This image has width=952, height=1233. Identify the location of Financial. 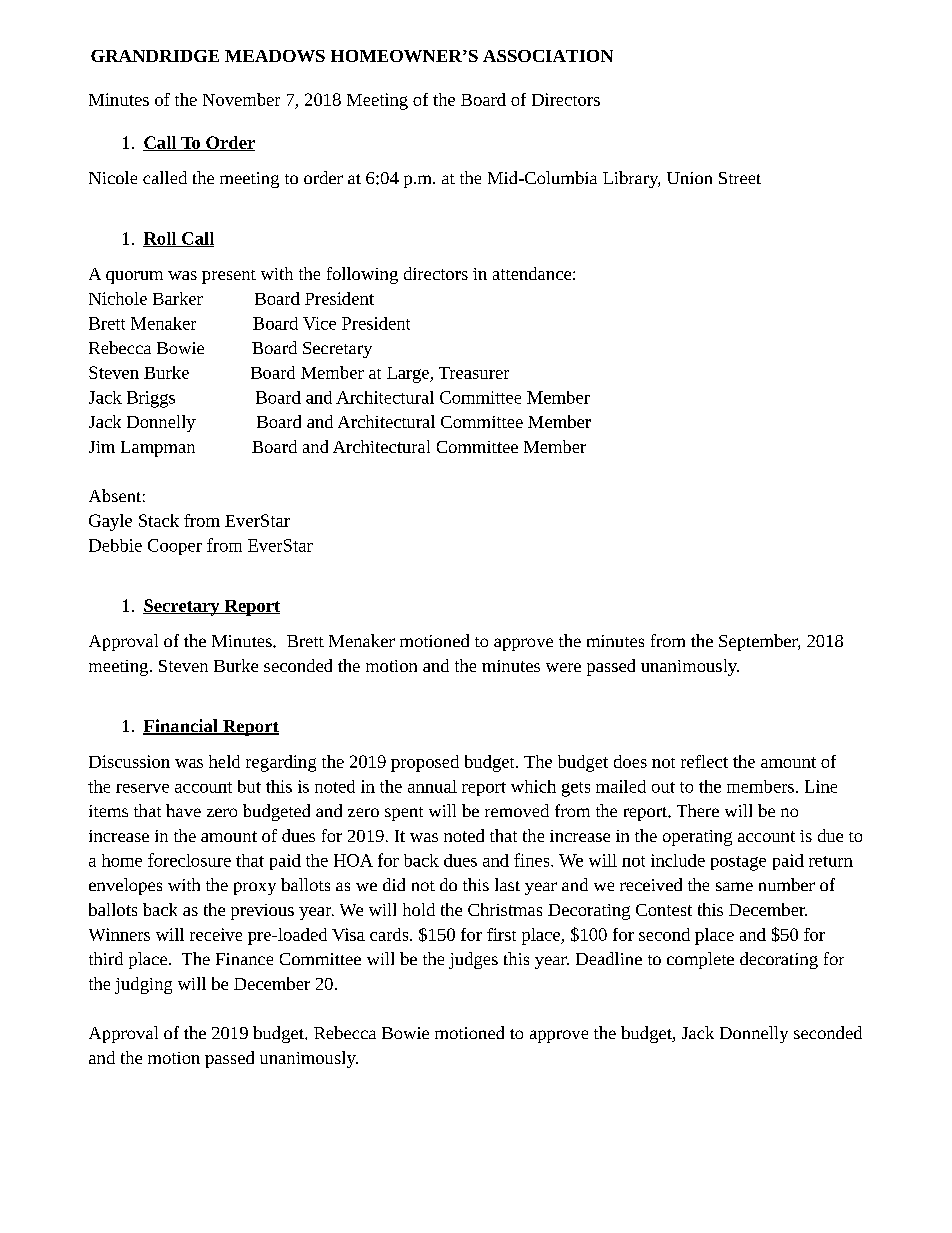
(181, 727).
